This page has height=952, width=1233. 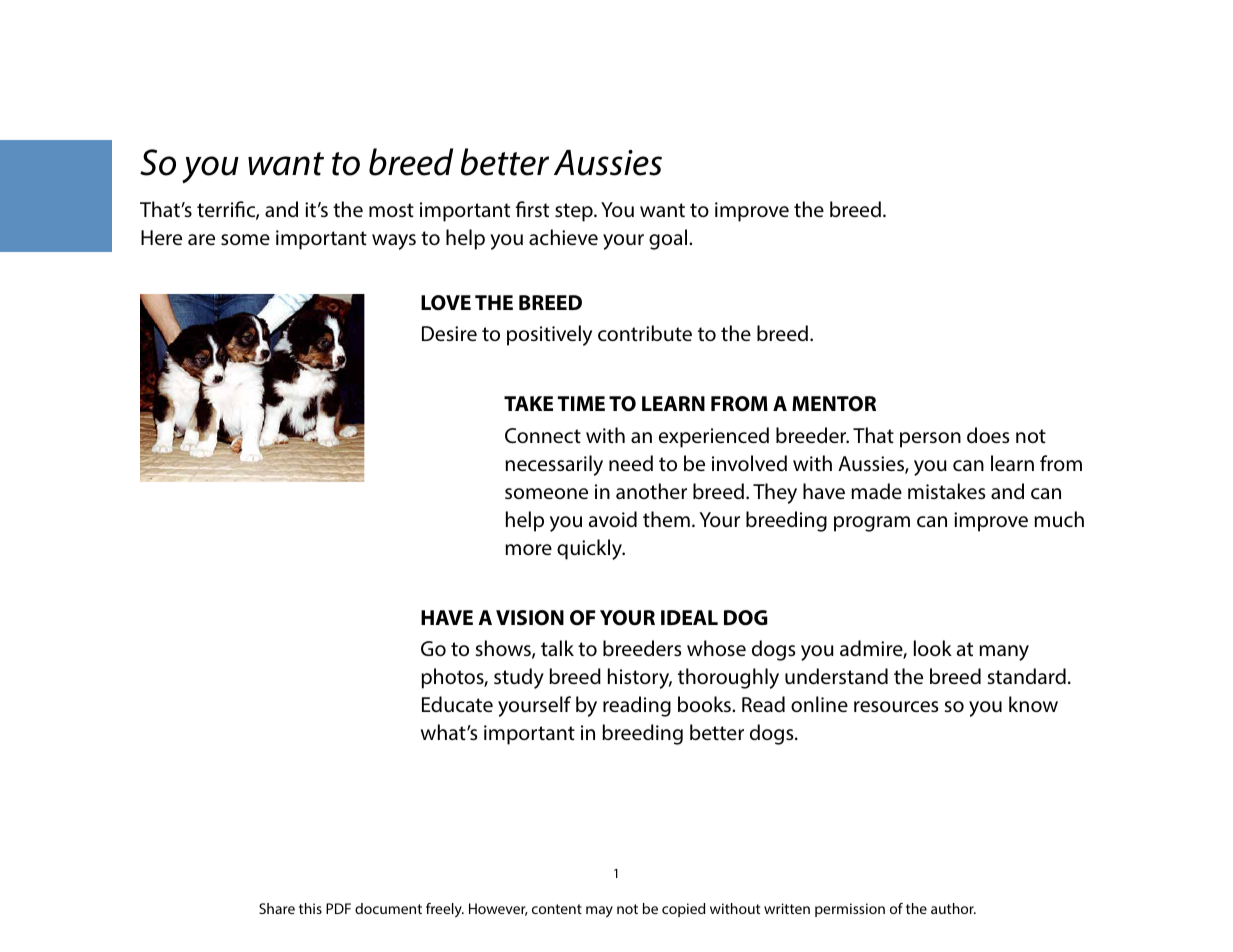 I want to click on program, so click(x=872, y=524).
